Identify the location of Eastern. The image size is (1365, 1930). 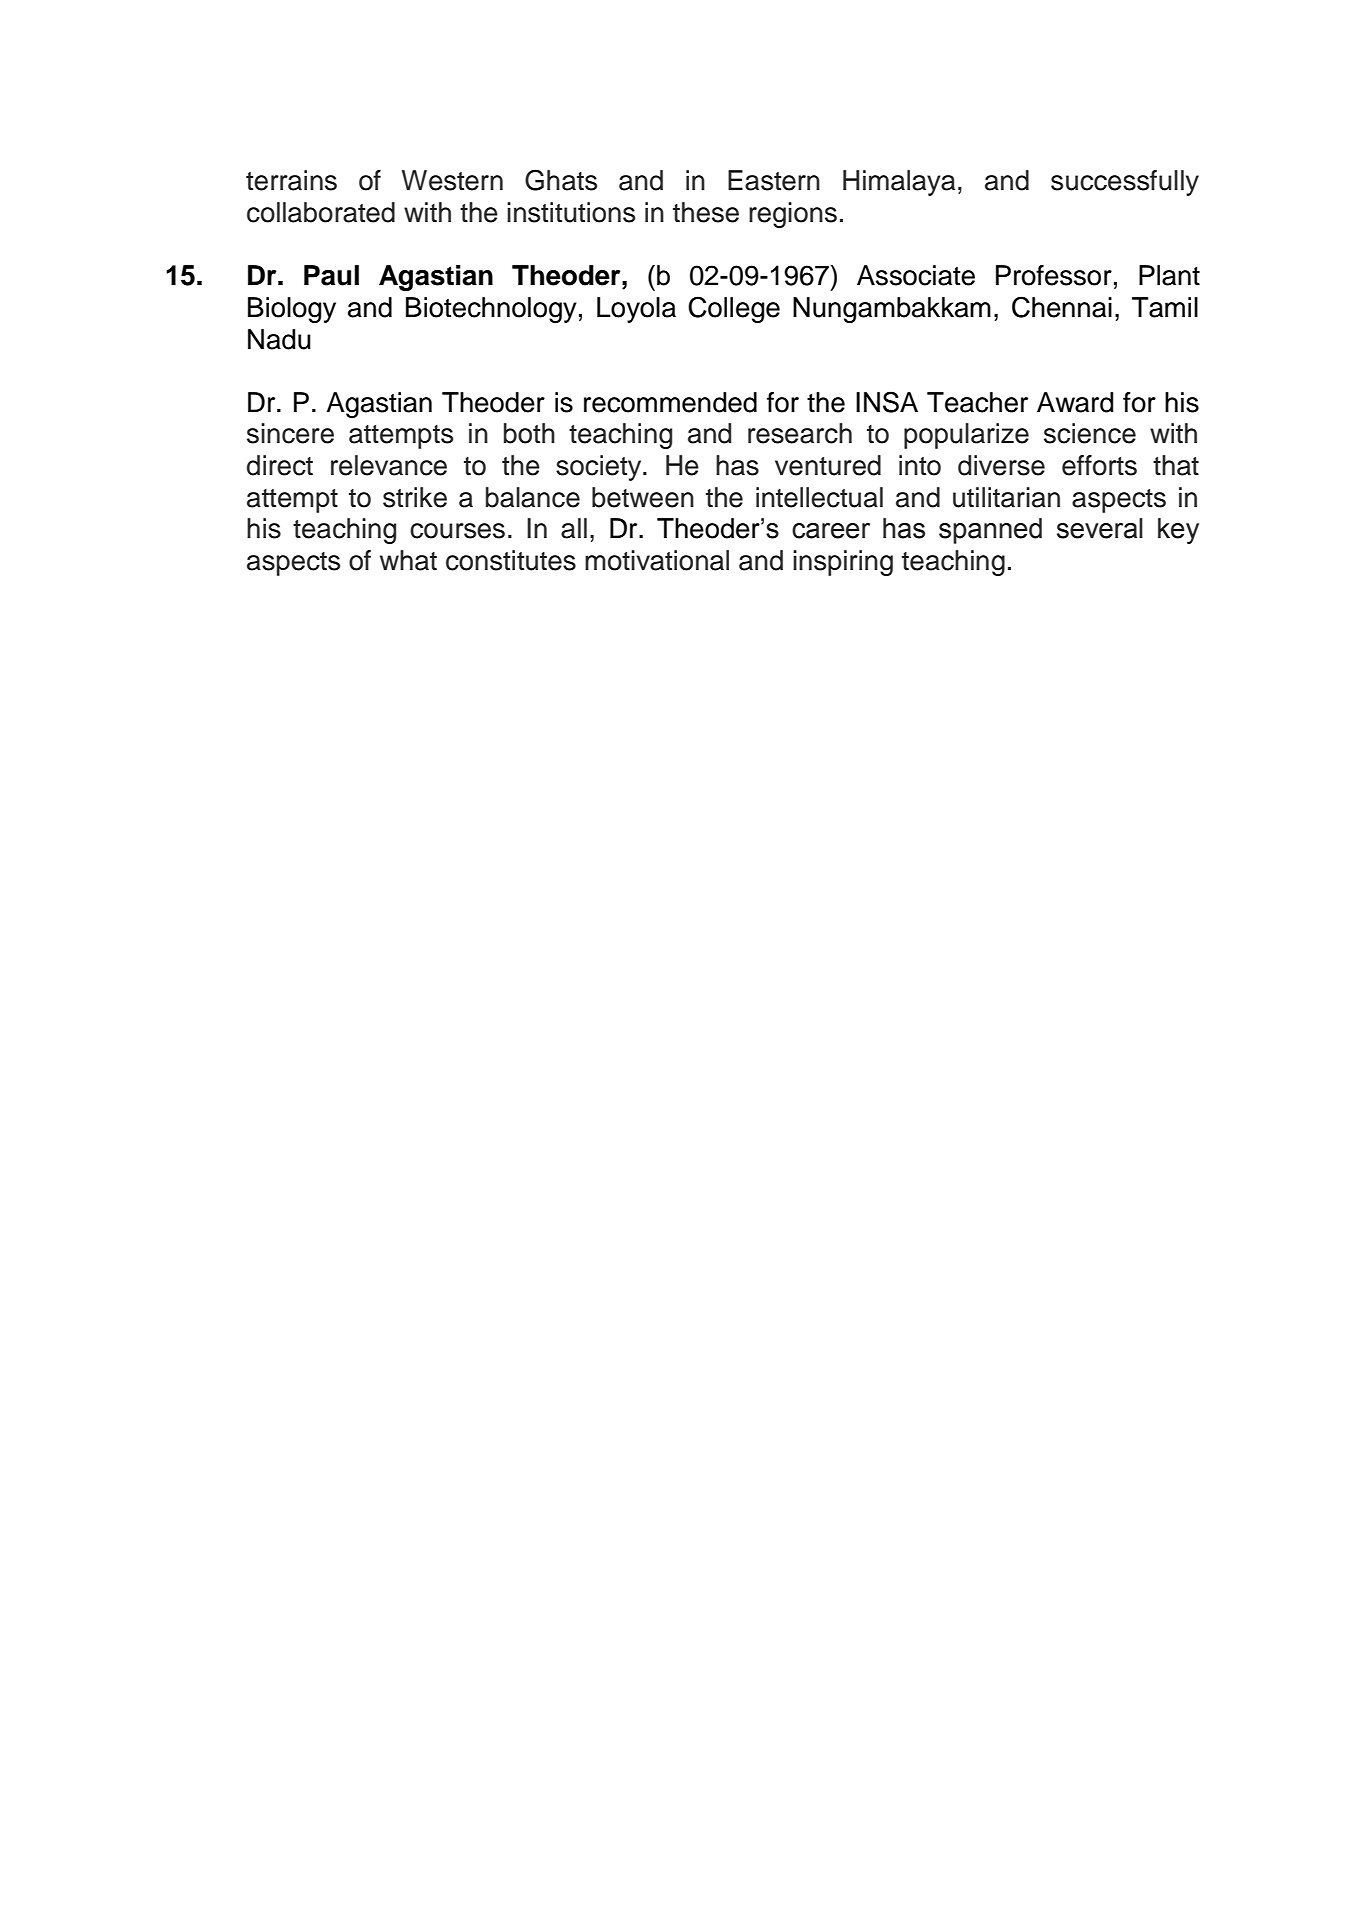
(774, 180).
